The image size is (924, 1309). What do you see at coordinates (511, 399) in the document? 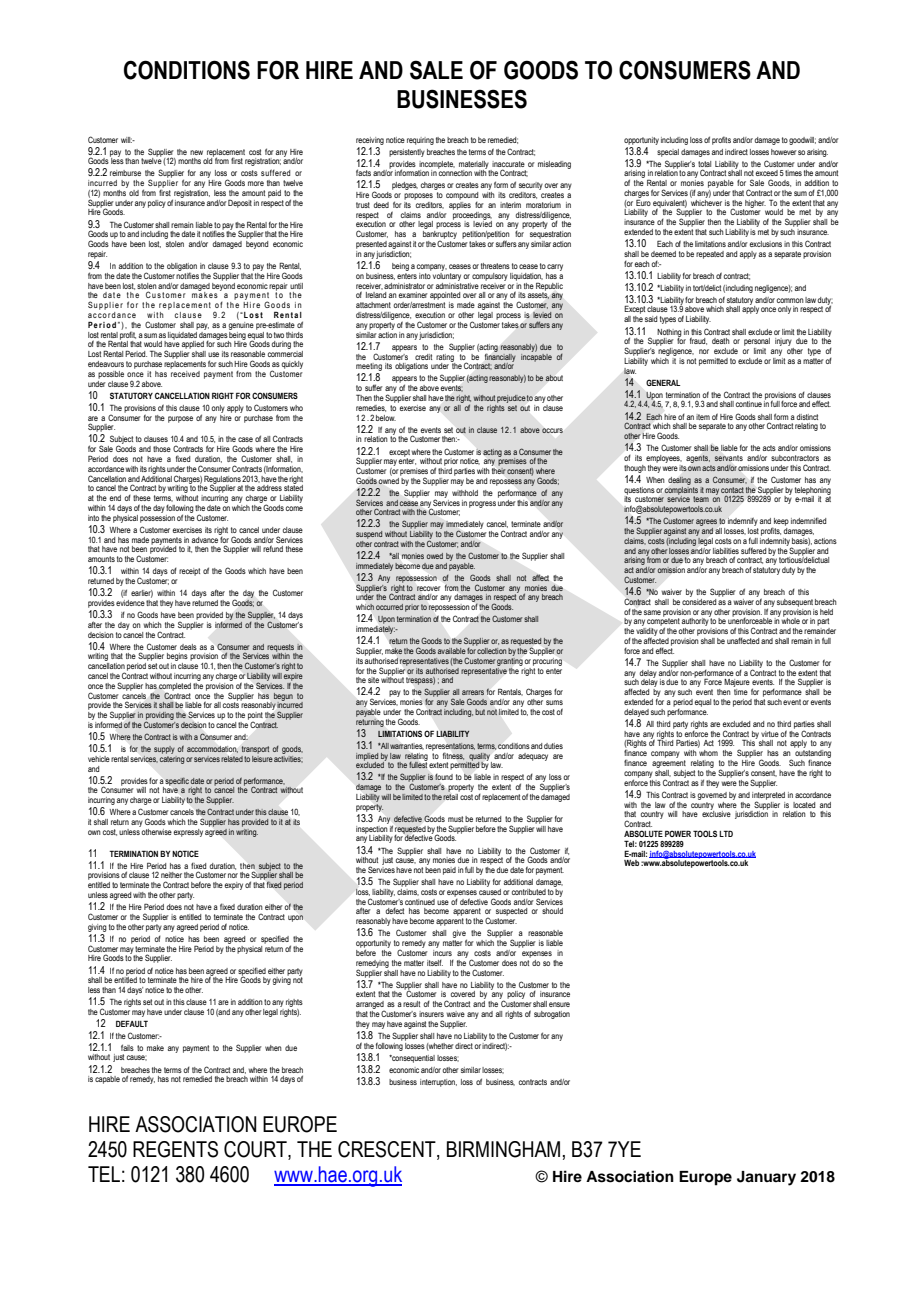
I see `prejudice` at bounding box center [511, 399].
